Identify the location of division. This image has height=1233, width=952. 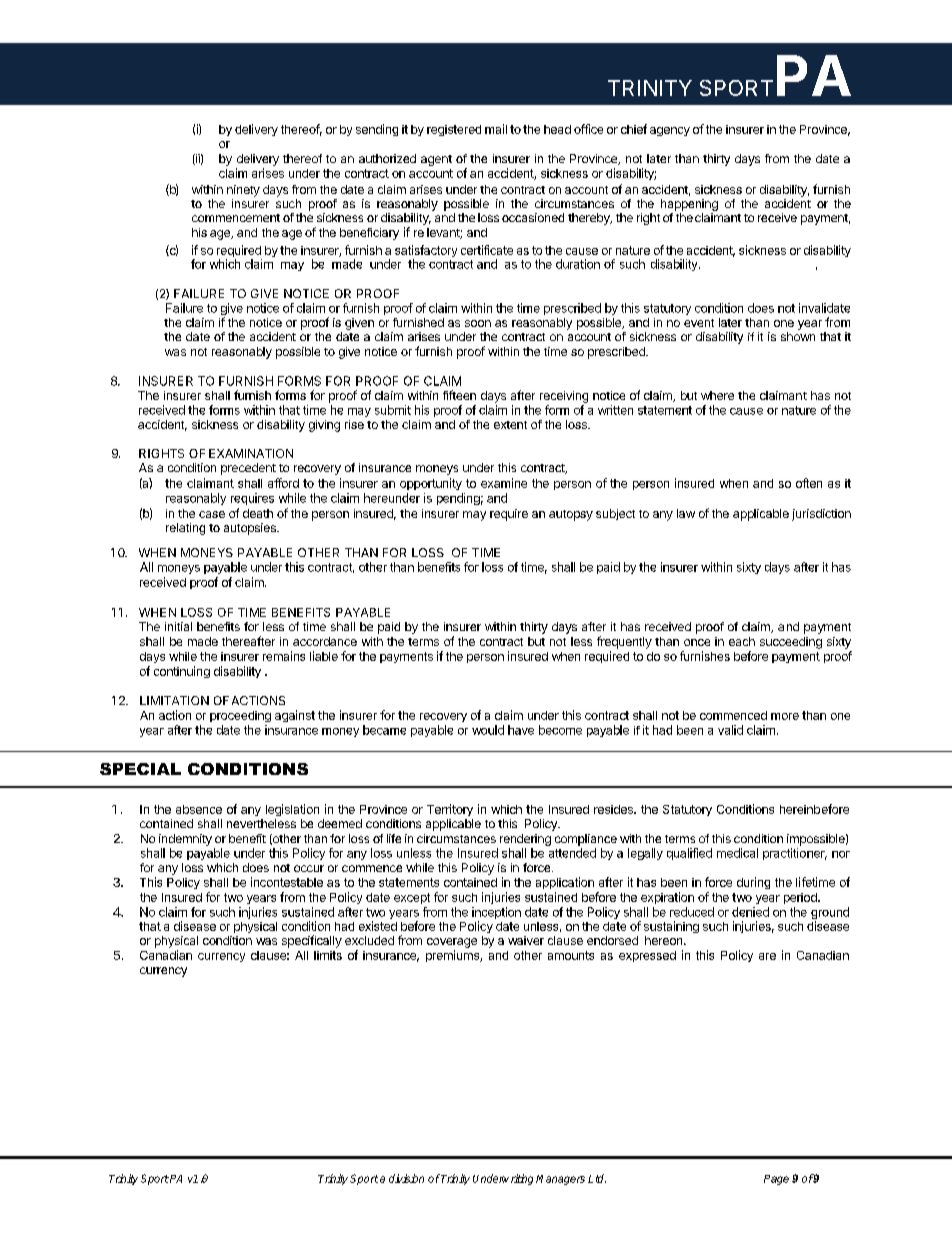
(406, 1178).
